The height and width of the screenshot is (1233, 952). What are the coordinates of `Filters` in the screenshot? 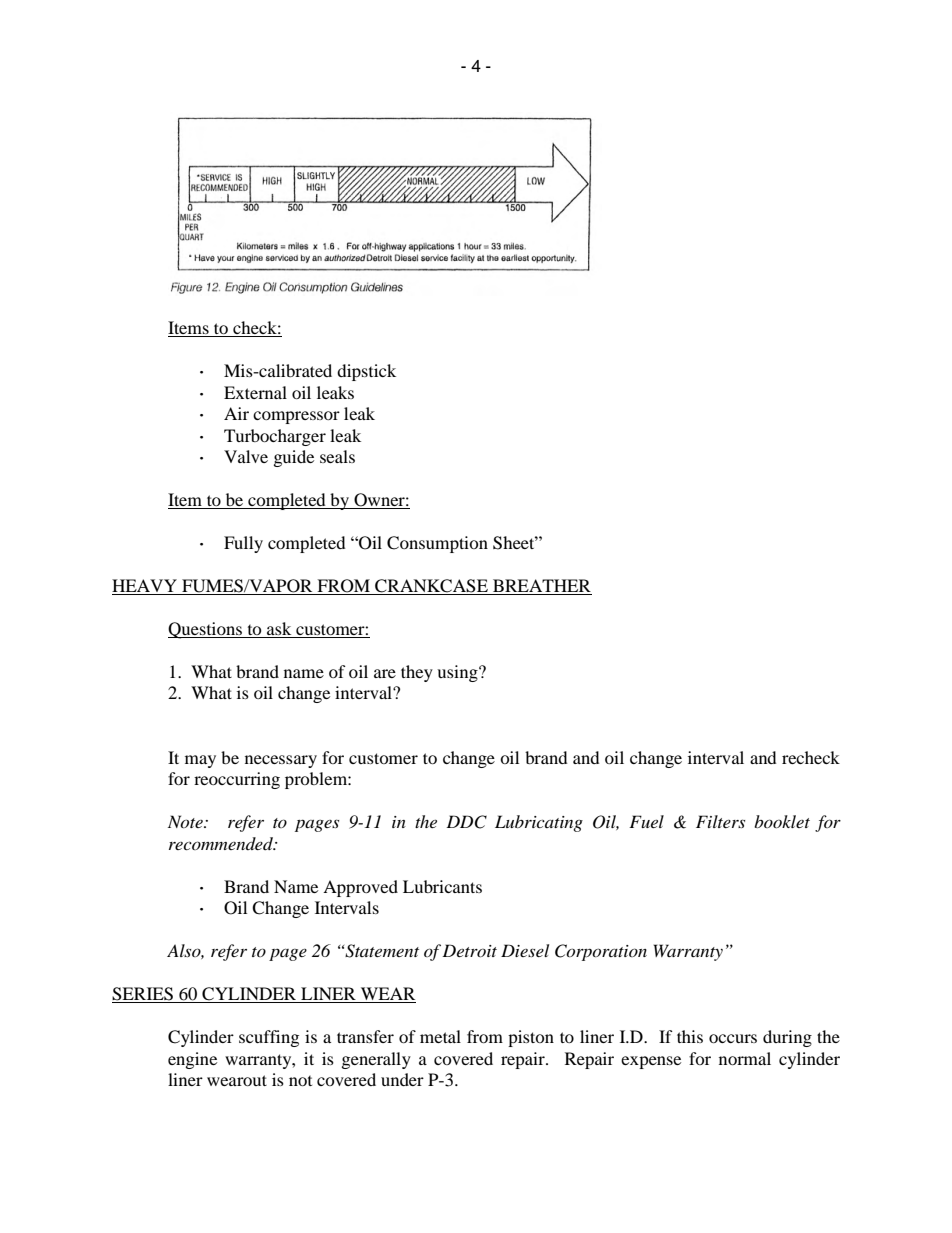 It's located at (720, 821).
